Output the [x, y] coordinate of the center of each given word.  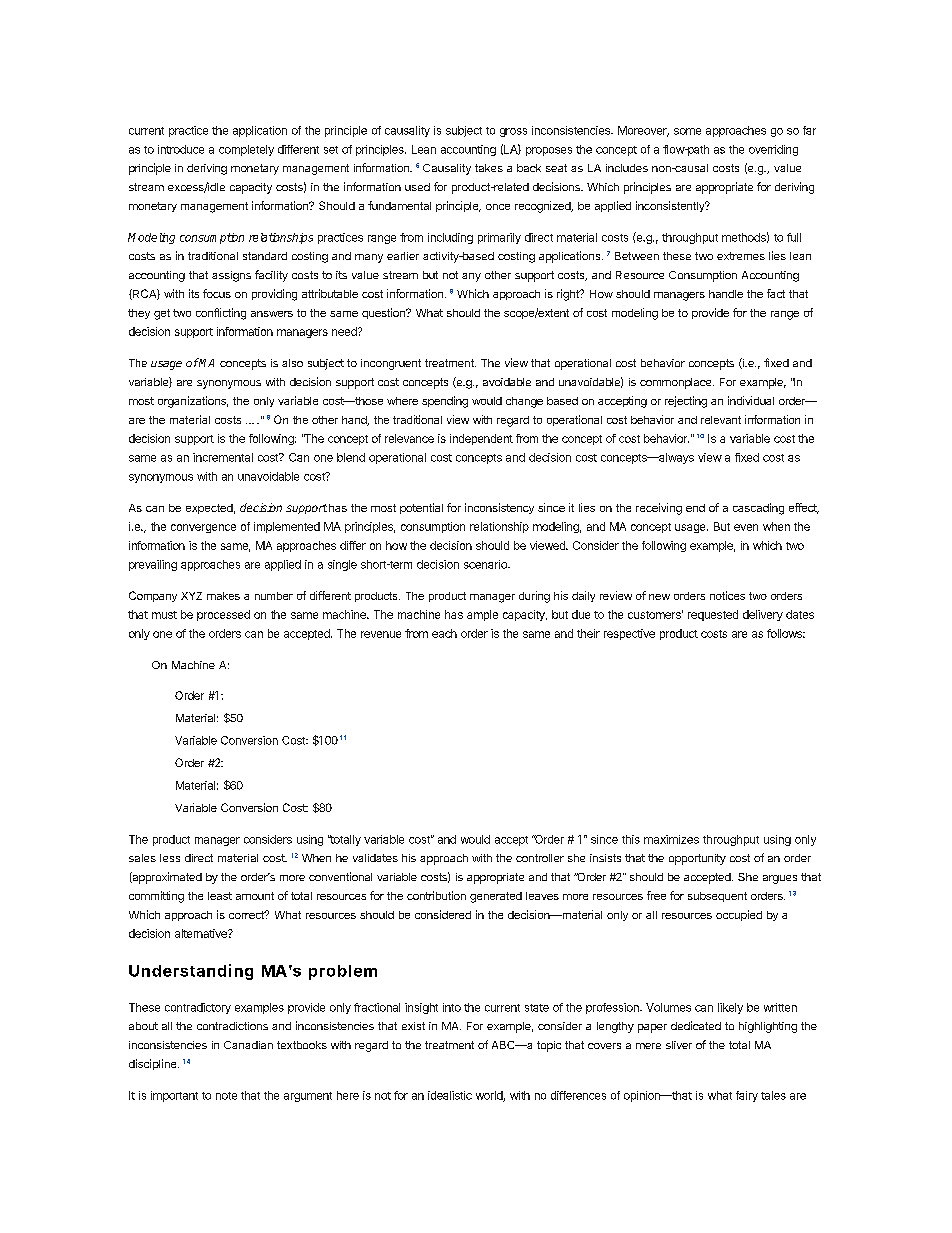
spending [445, 402]
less [170, 858]
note [226, 1096]
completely [246, 150]
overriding [773, 150]
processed [223, 615]
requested [713, 615]
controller [540, 858]
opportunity [697, 859]
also [292, 363]
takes [489, 168]
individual [751, 400]
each [444, 633]
